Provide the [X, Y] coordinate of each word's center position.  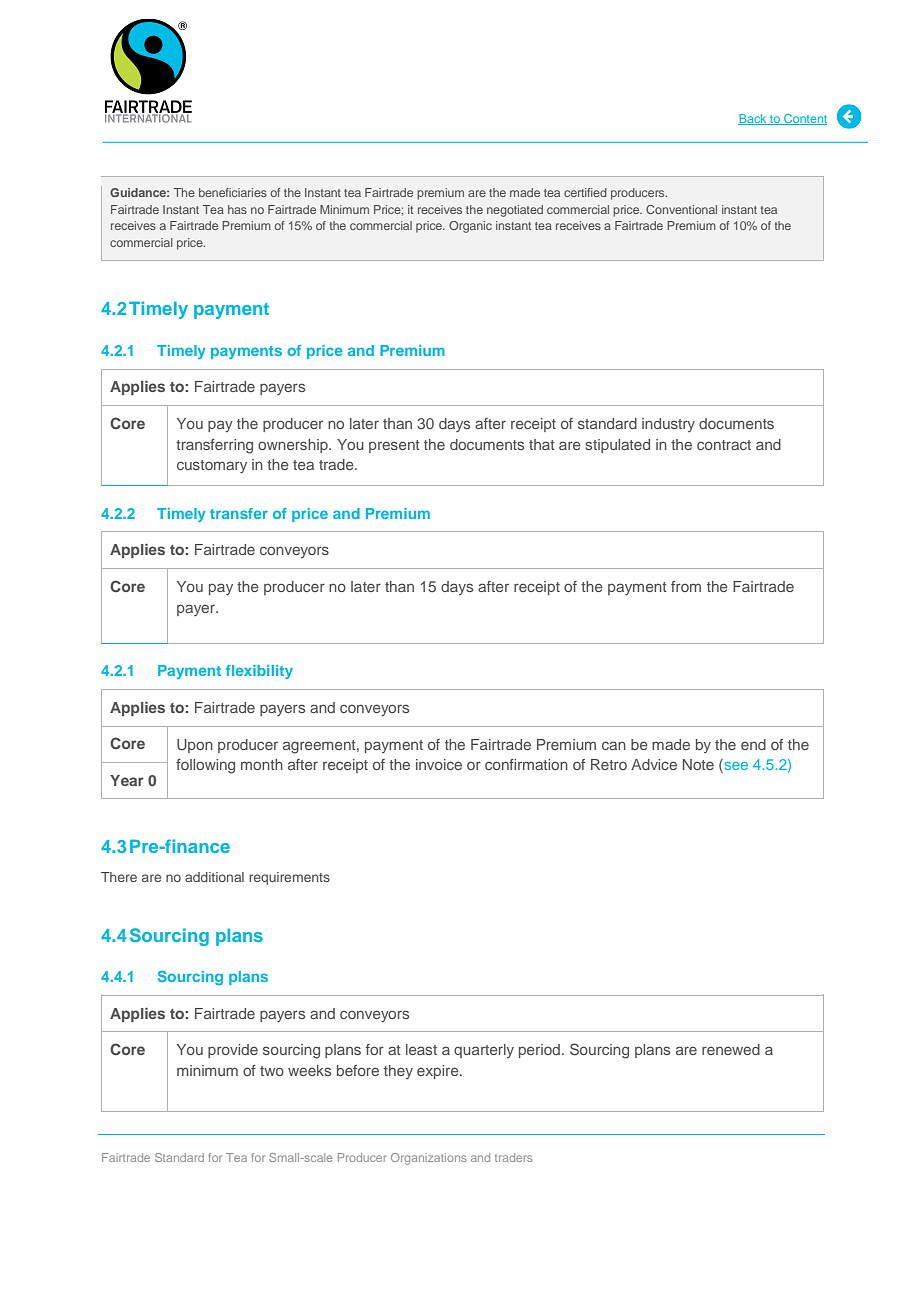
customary [212, 466]
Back [753, 119]
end [753, 744]
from [686, 586]
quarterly [484, 1051]
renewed [731, 1049]
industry [668, 425]
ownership [294, 446]
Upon [195, 746]
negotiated [515, 211]
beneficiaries [233, 192]
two [272, 1071]
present [394, 446]
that [542, 444]
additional [214, 877]
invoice [439, 764]
